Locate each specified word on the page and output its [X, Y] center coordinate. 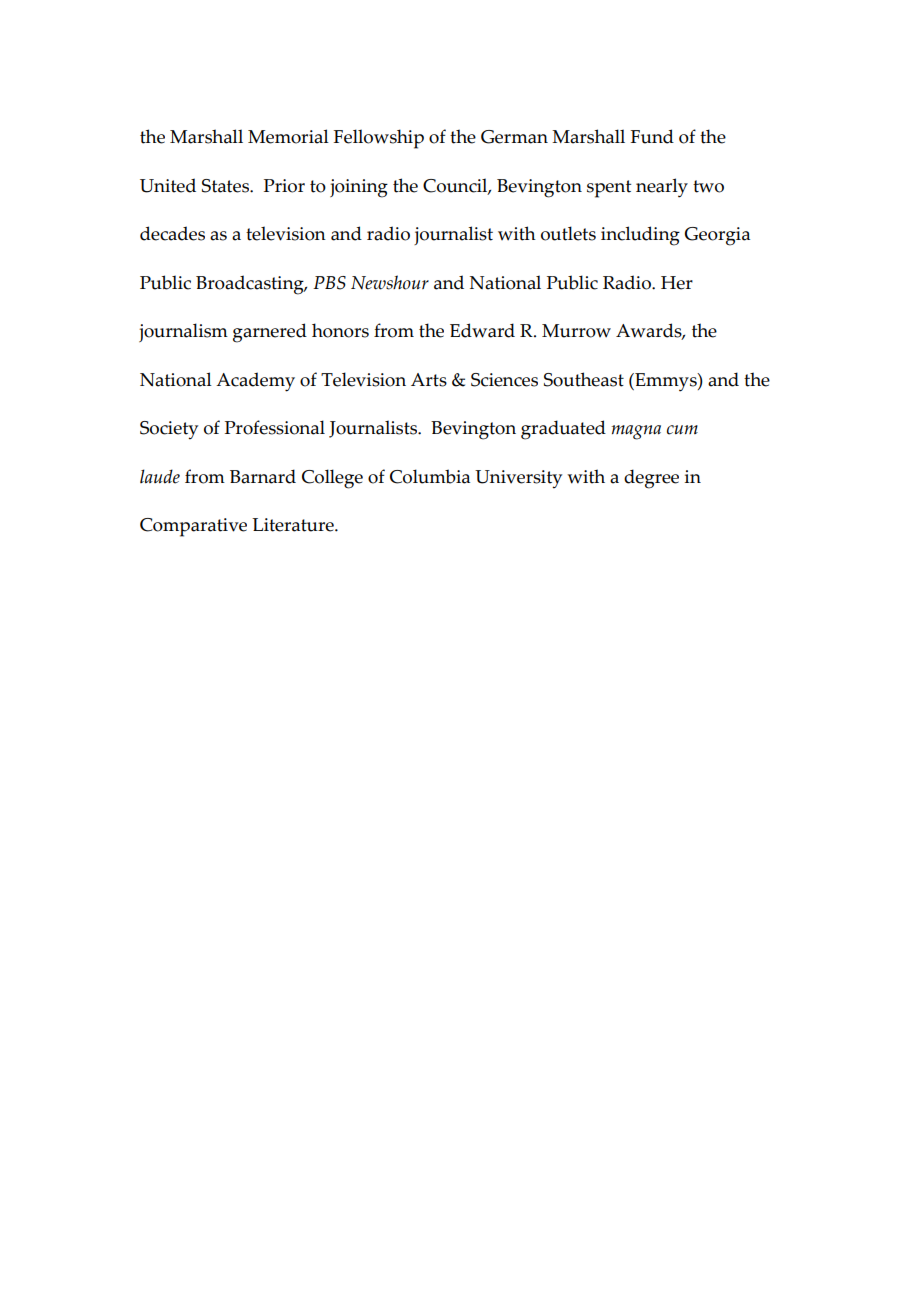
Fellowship [379, 139]
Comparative [193, 527]
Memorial [288, 136]
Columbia [430, 476]
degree [651, 479]
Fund [652, 136]
